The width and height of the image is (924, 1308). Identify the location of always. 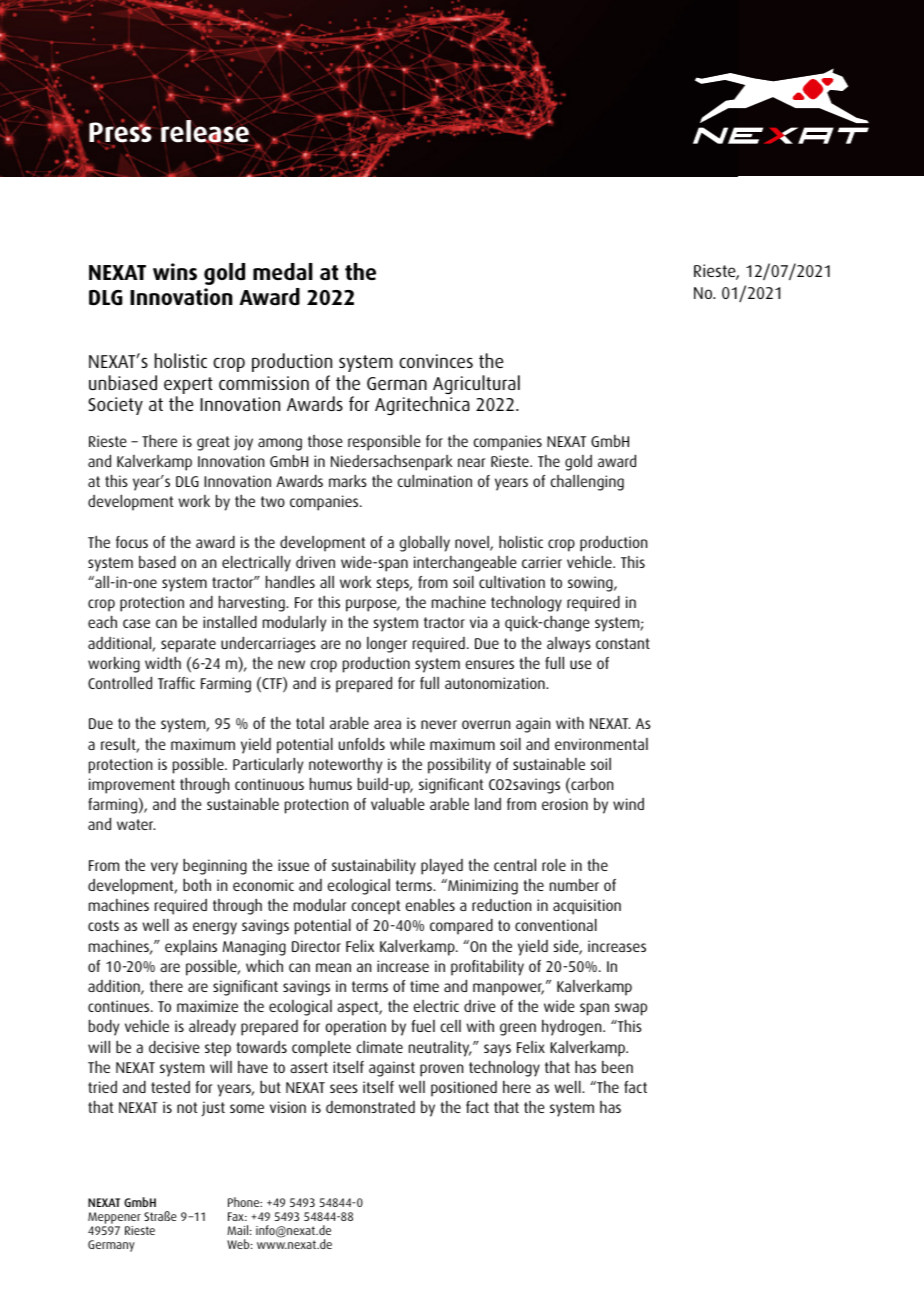
(569, 645).
